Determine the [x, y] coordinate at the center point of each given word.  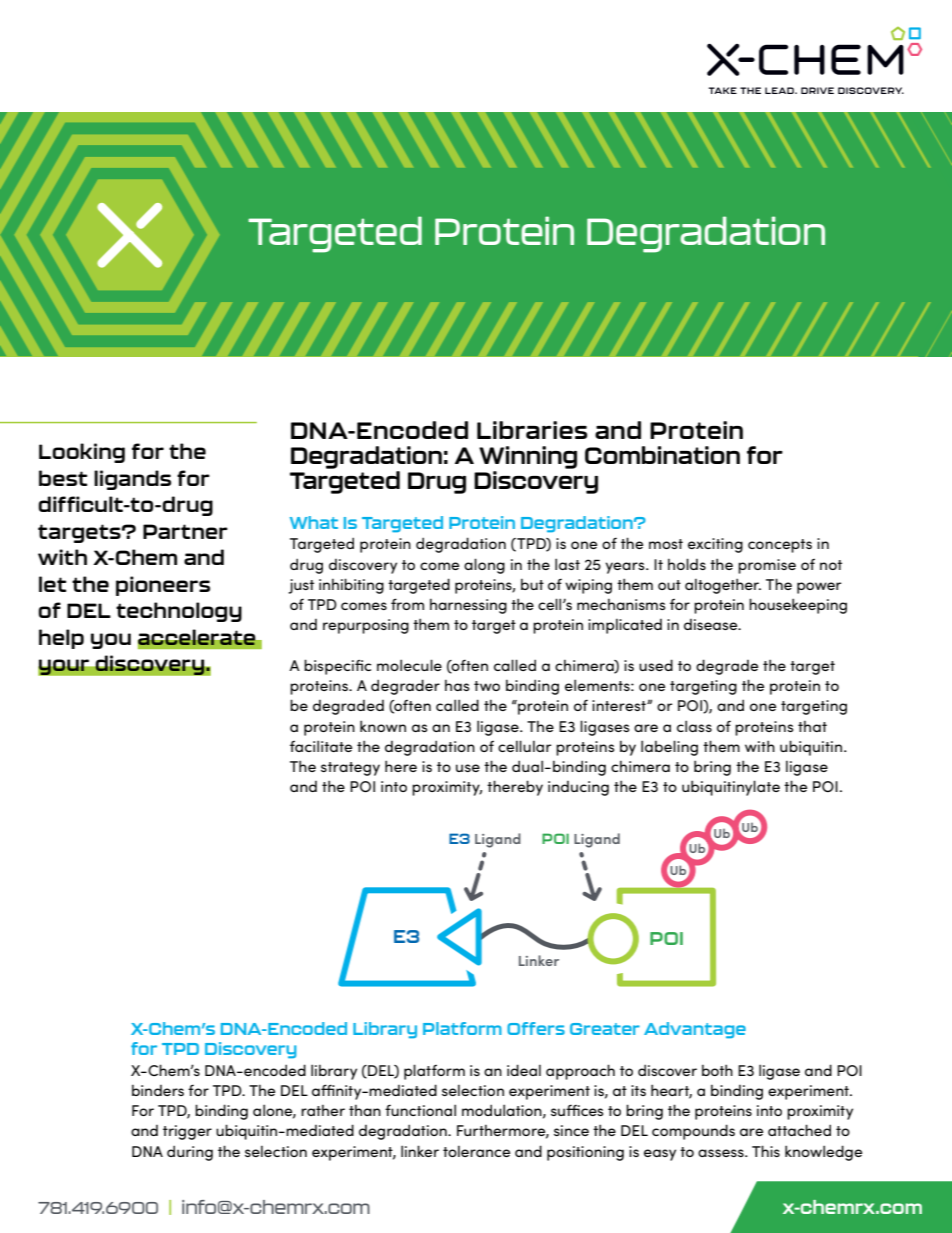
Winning [528, 457]
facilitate [321, 746]
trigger [187, 1132]
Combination [662, 455]
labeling [669, 748]
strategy [350, 769]
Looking [82, 453]
